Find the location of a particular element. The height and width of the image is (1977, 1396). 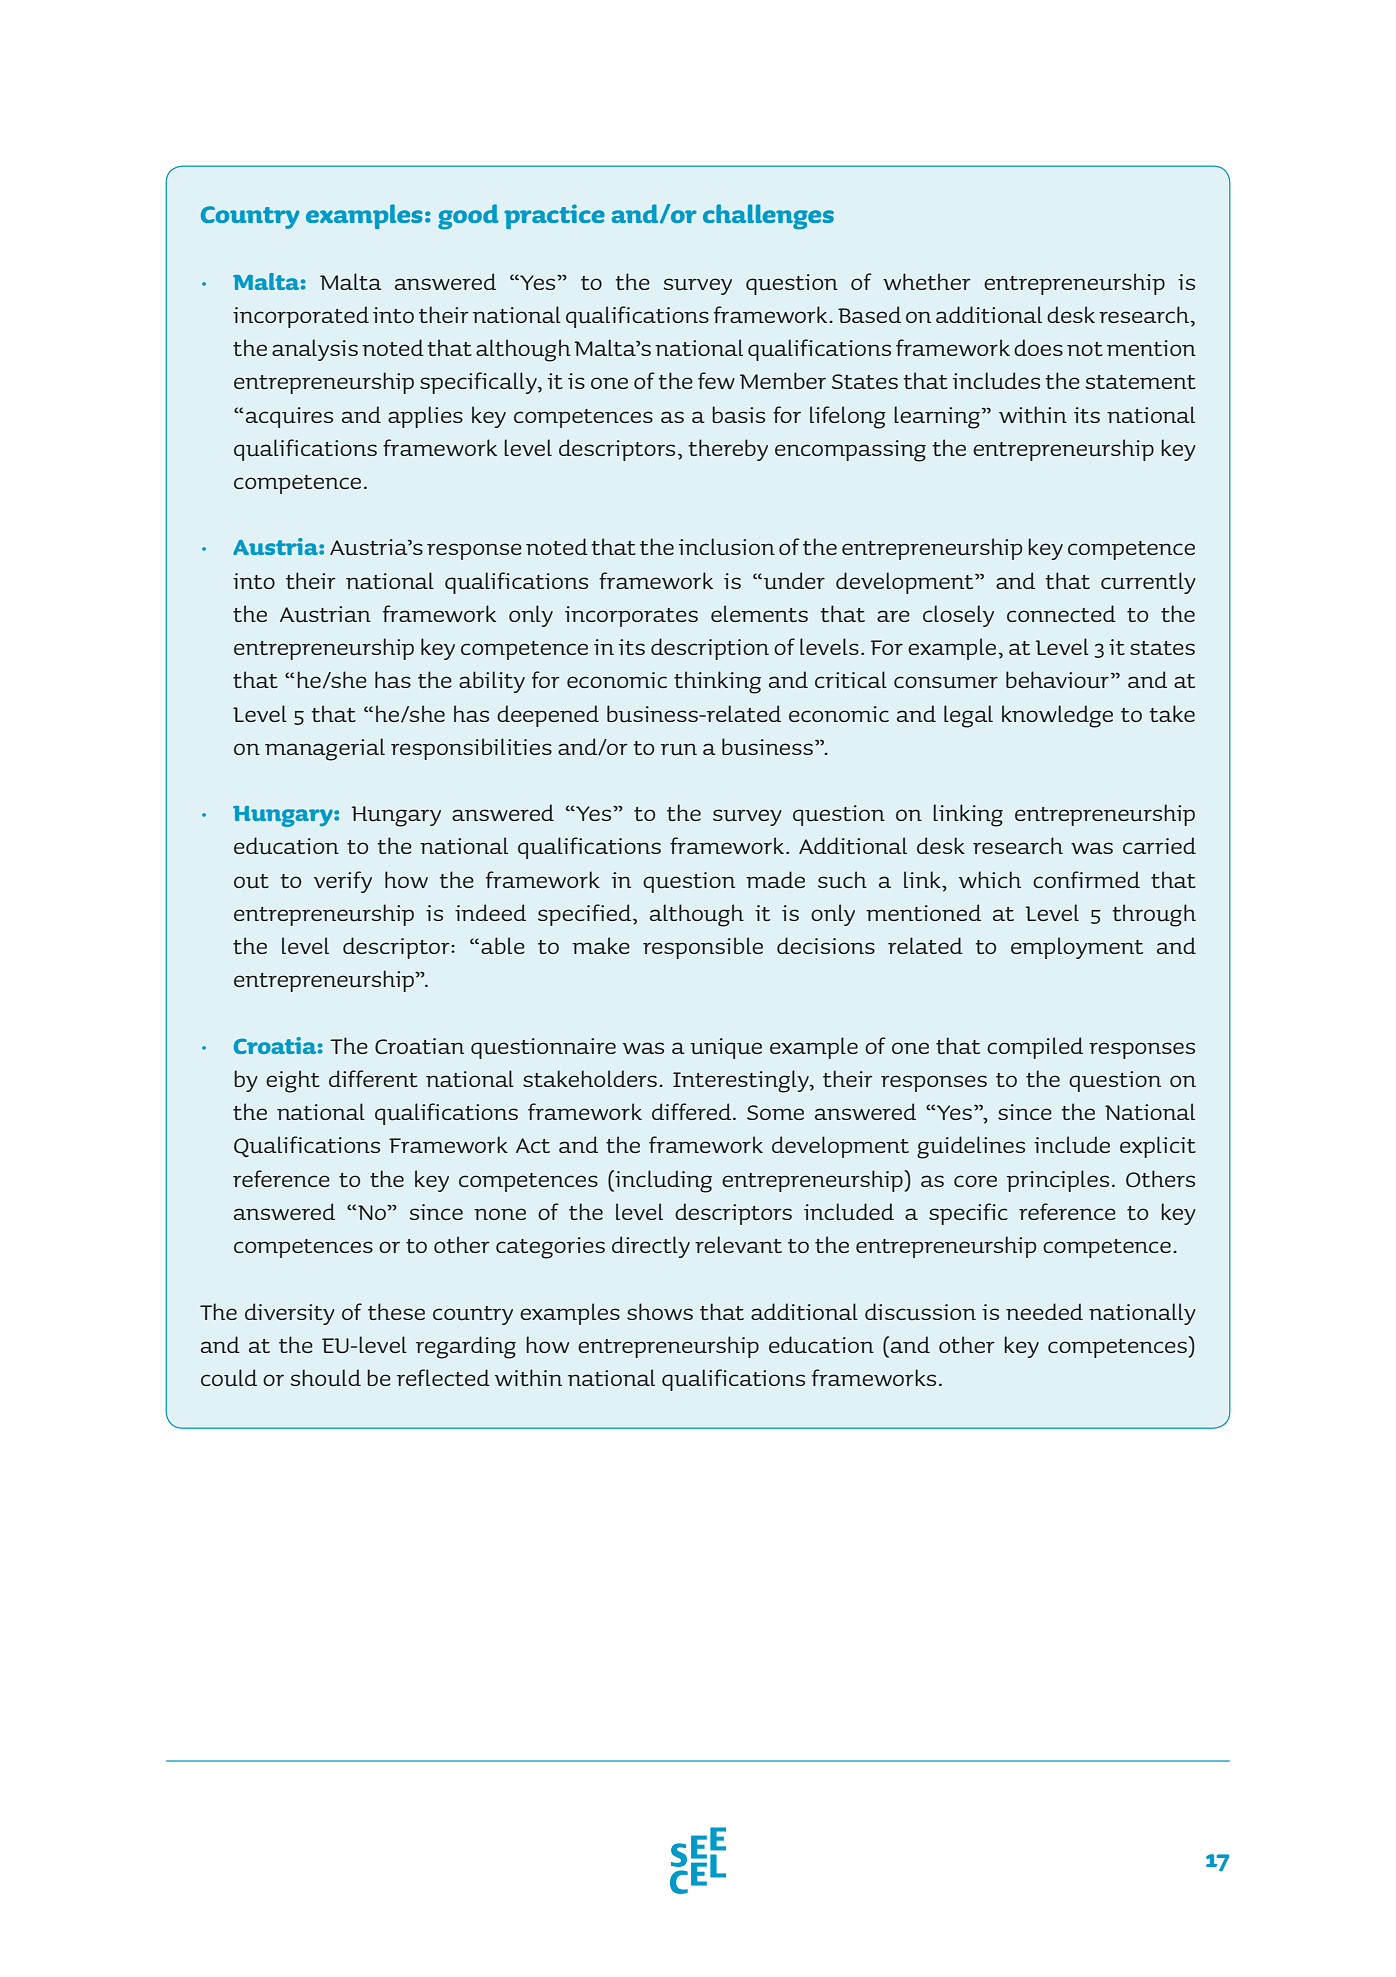

description is located at coordinates (710, 649).
